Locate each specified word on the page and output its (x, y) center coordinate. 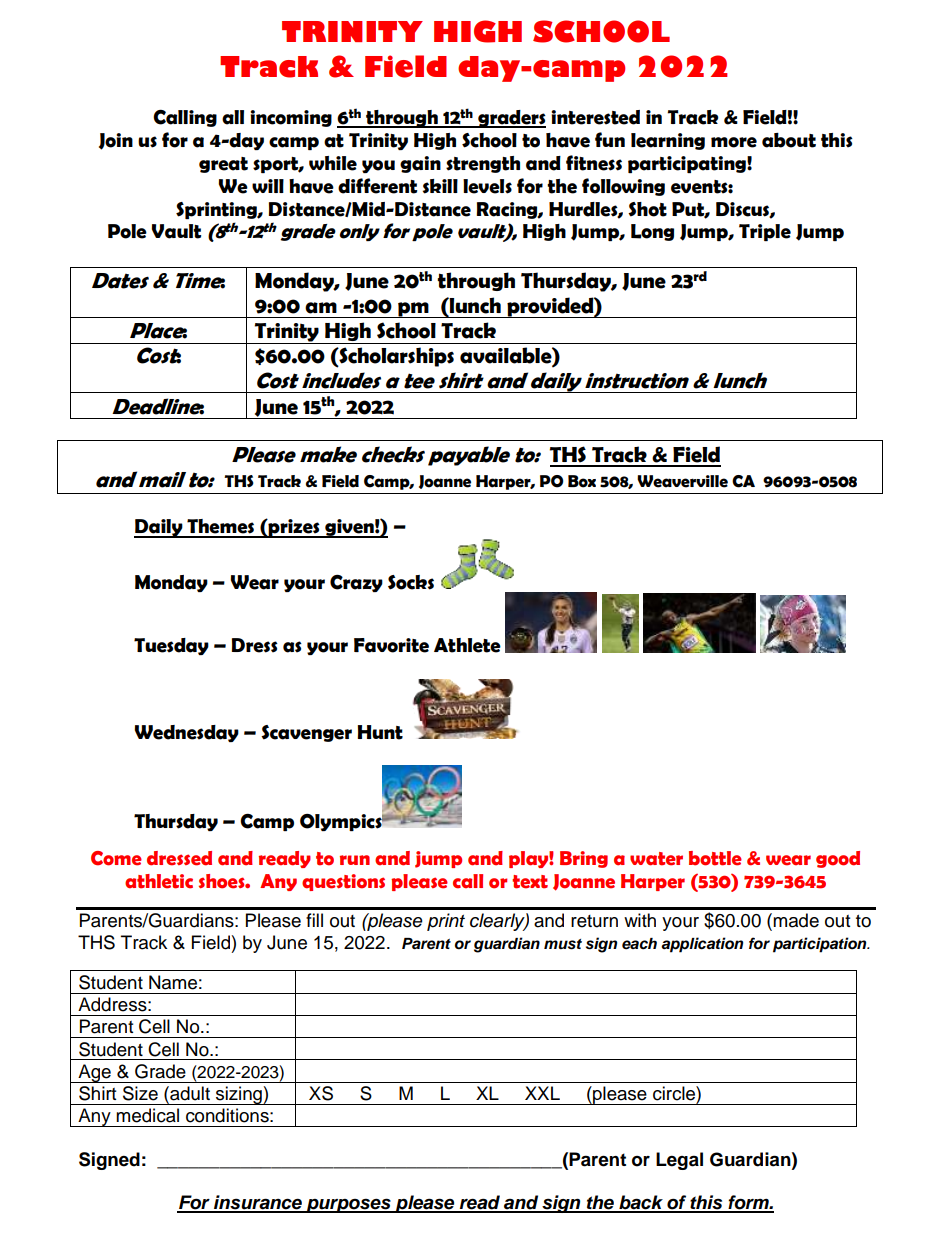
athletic (159, 881)
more (734, 142)
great (223, 165)
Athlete (467, 645)
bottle (715, 858)
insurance (258, 1203)
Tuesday (171, 646)
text (530, 882)
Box (582, 481)
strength (483, 164)
